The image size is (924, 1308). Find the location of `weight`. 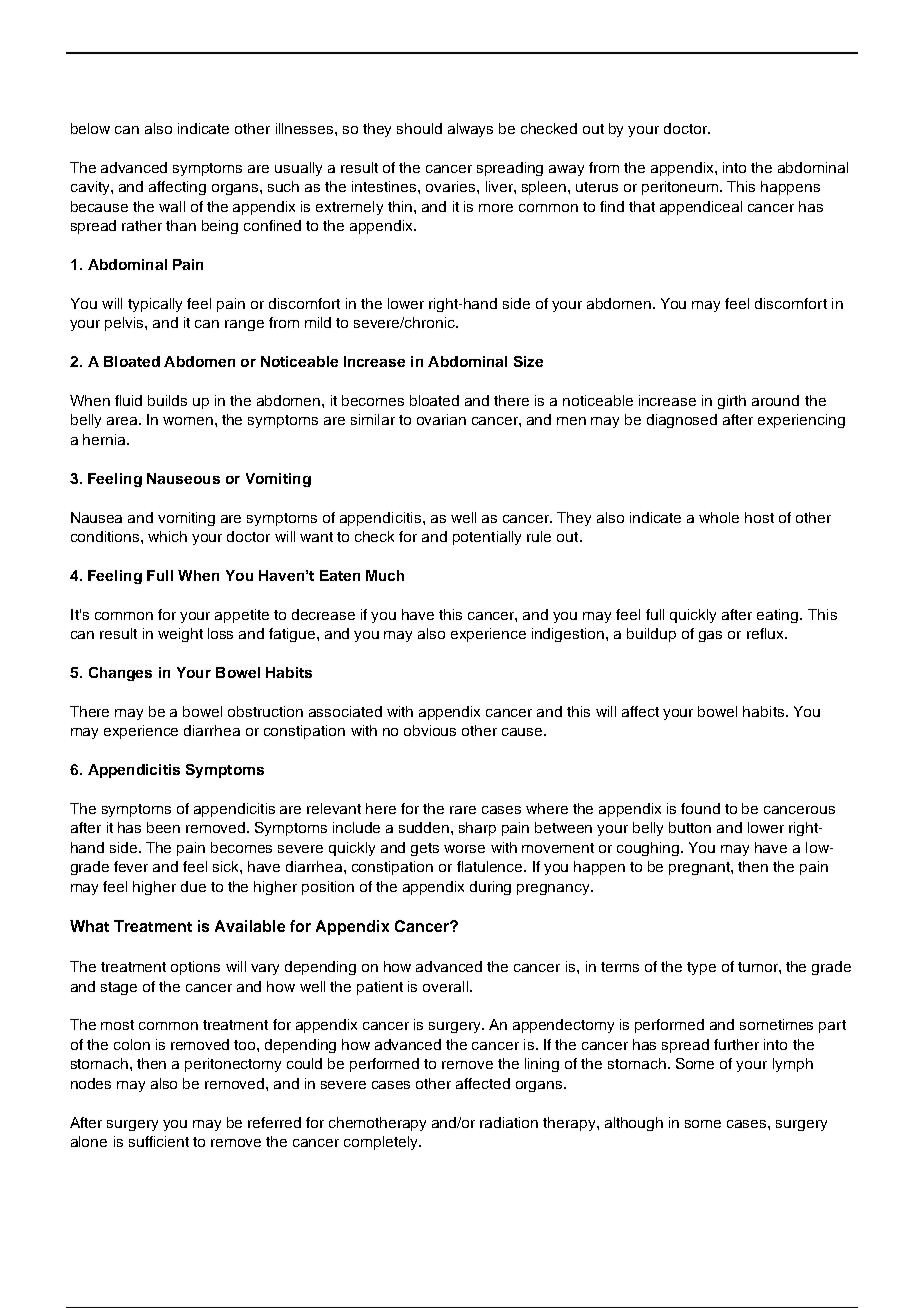

weight is located at coordinates (180, 635).
